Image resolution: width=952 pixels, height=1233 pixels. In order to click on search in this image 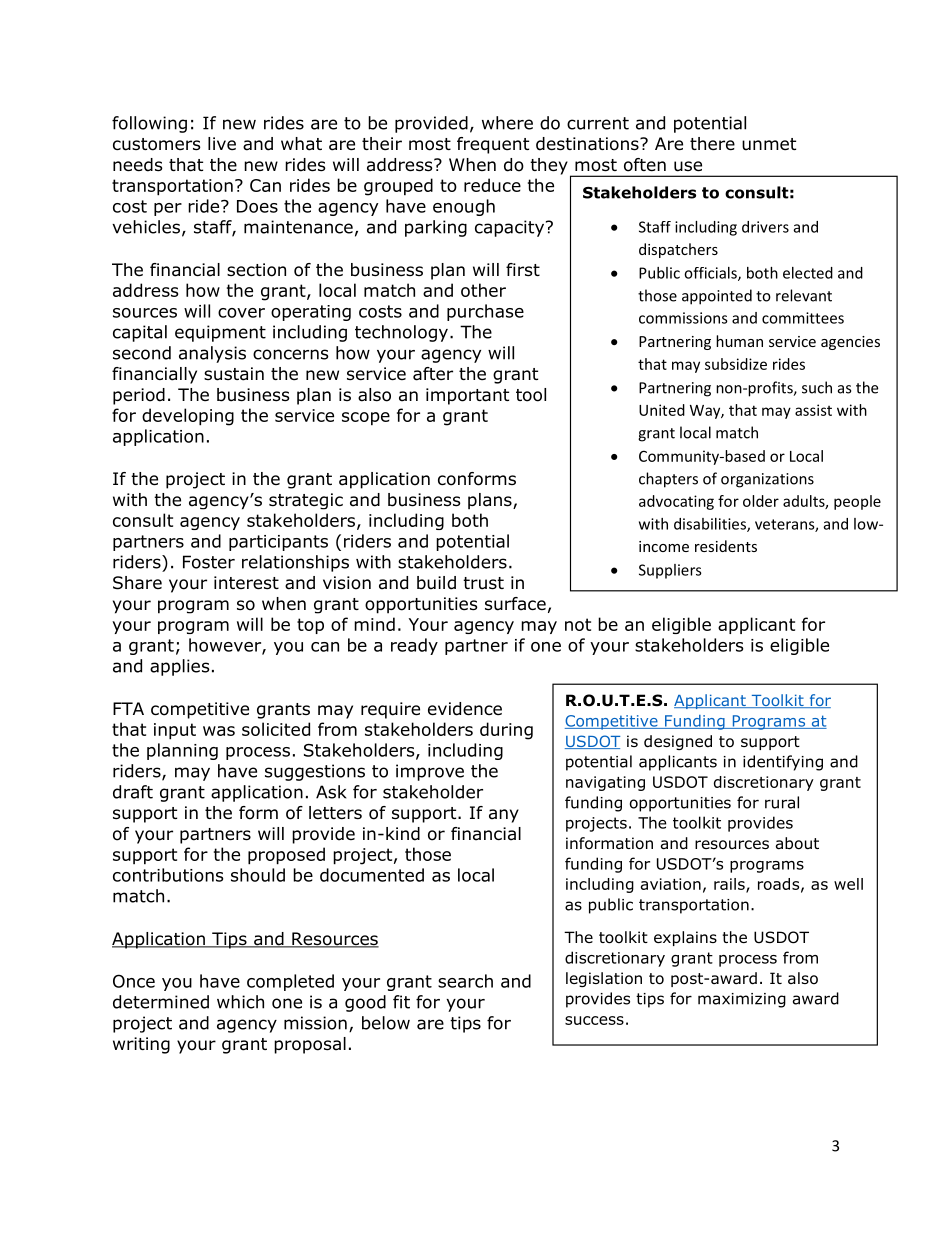, I will do `click(465, 981)`.
